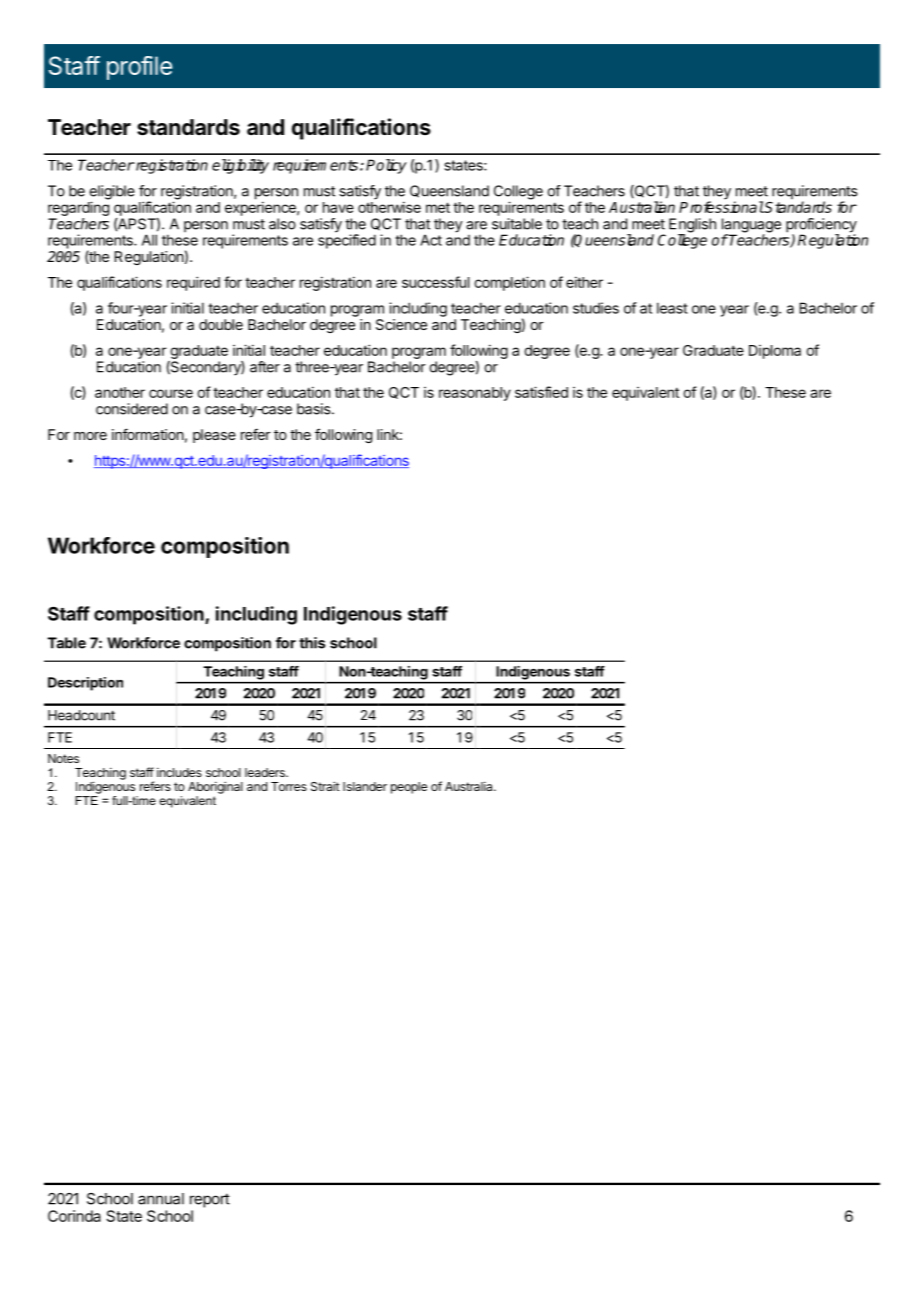 The height and width of the image is (1308, 924). Describe the element at coordinates (161, 1199) in the image. I see `annual` at that location.
